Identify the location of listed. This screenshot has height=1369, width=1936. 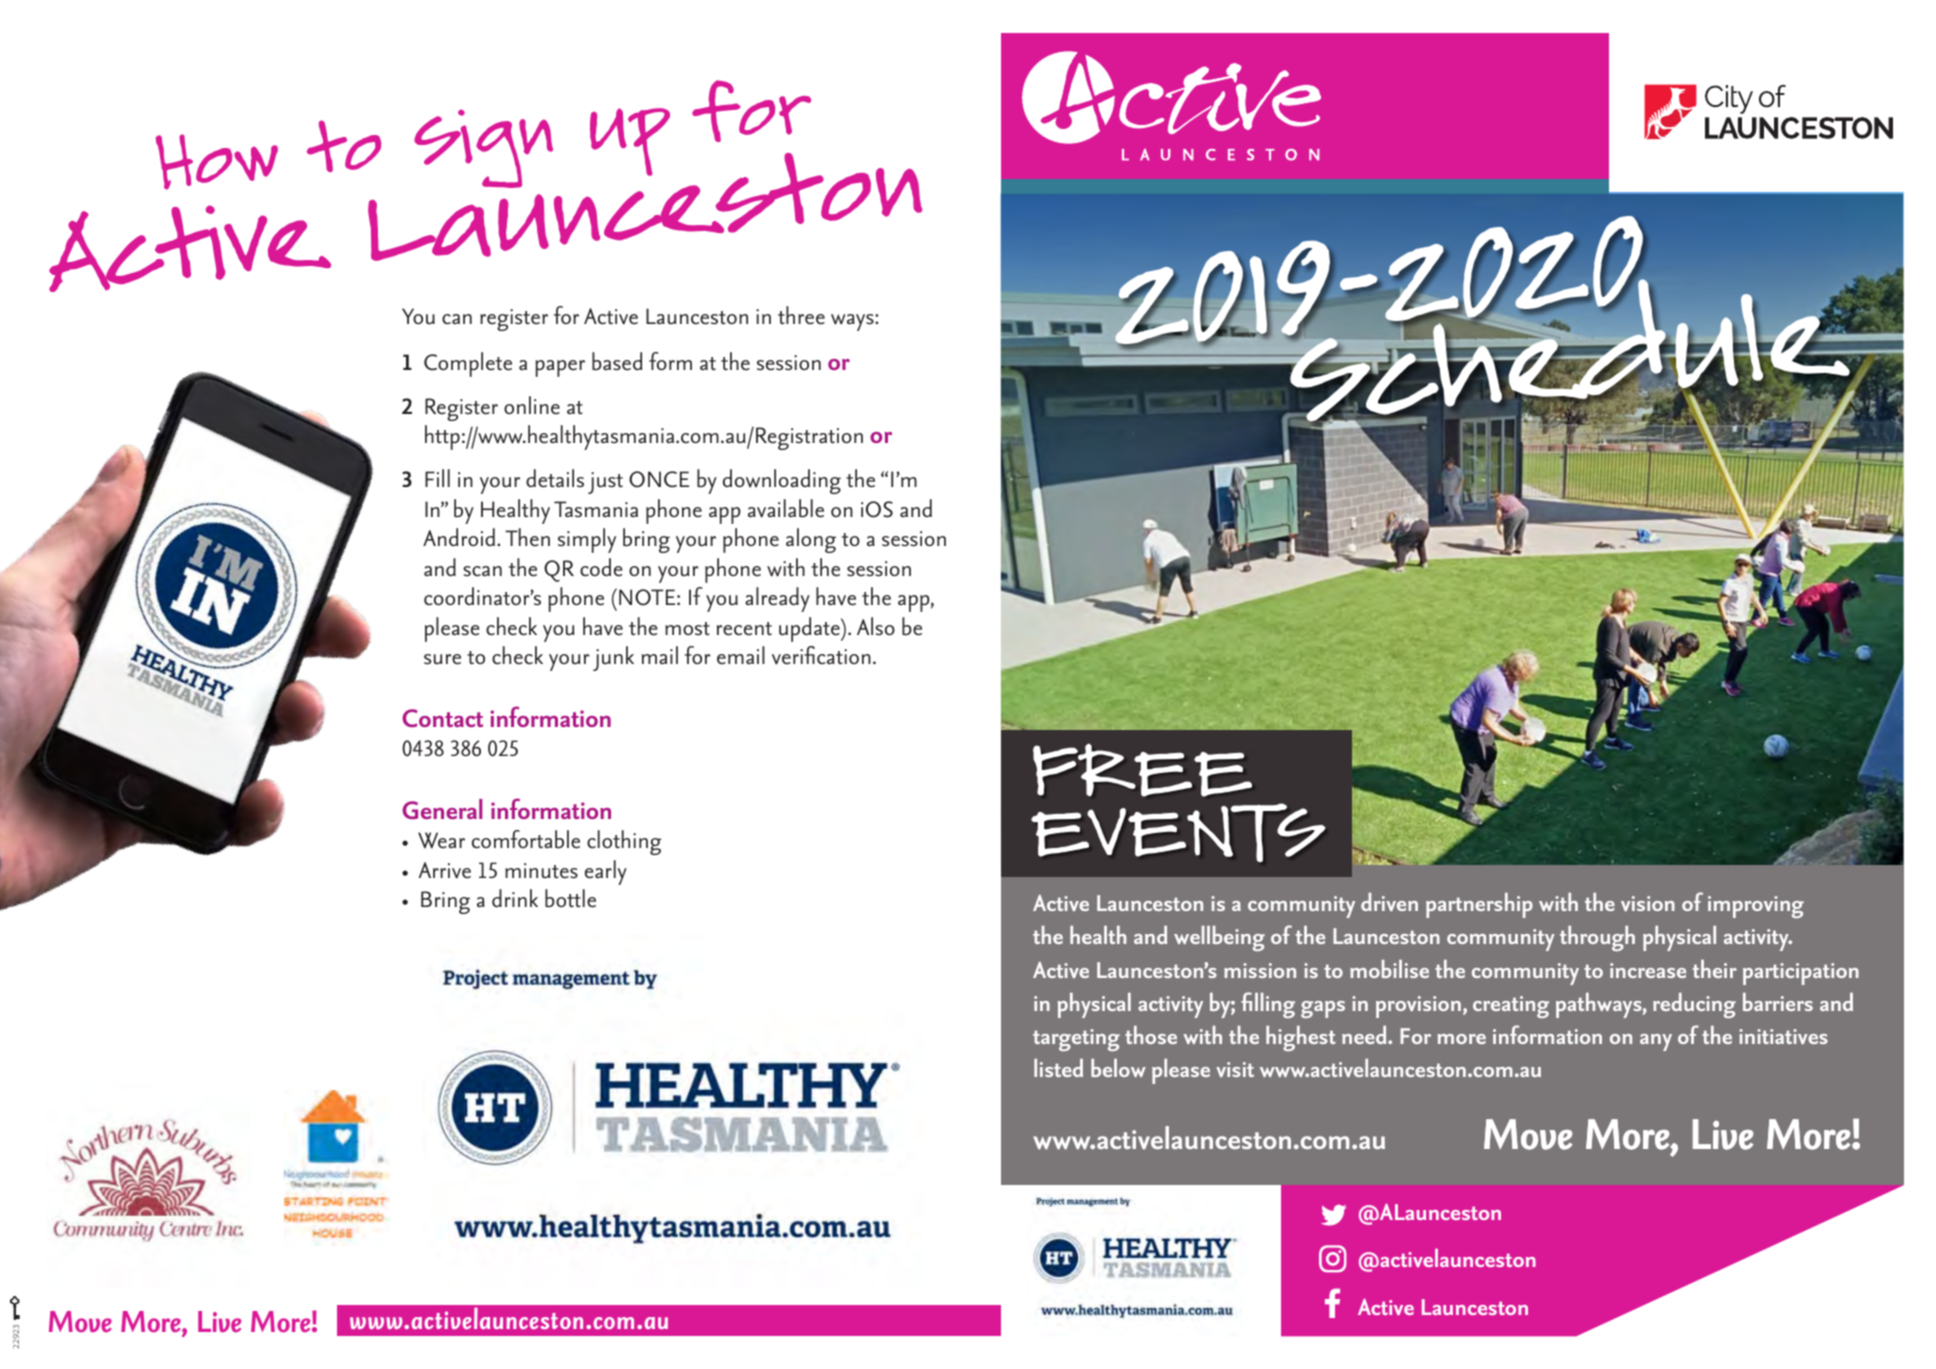
(1058, 1068).
